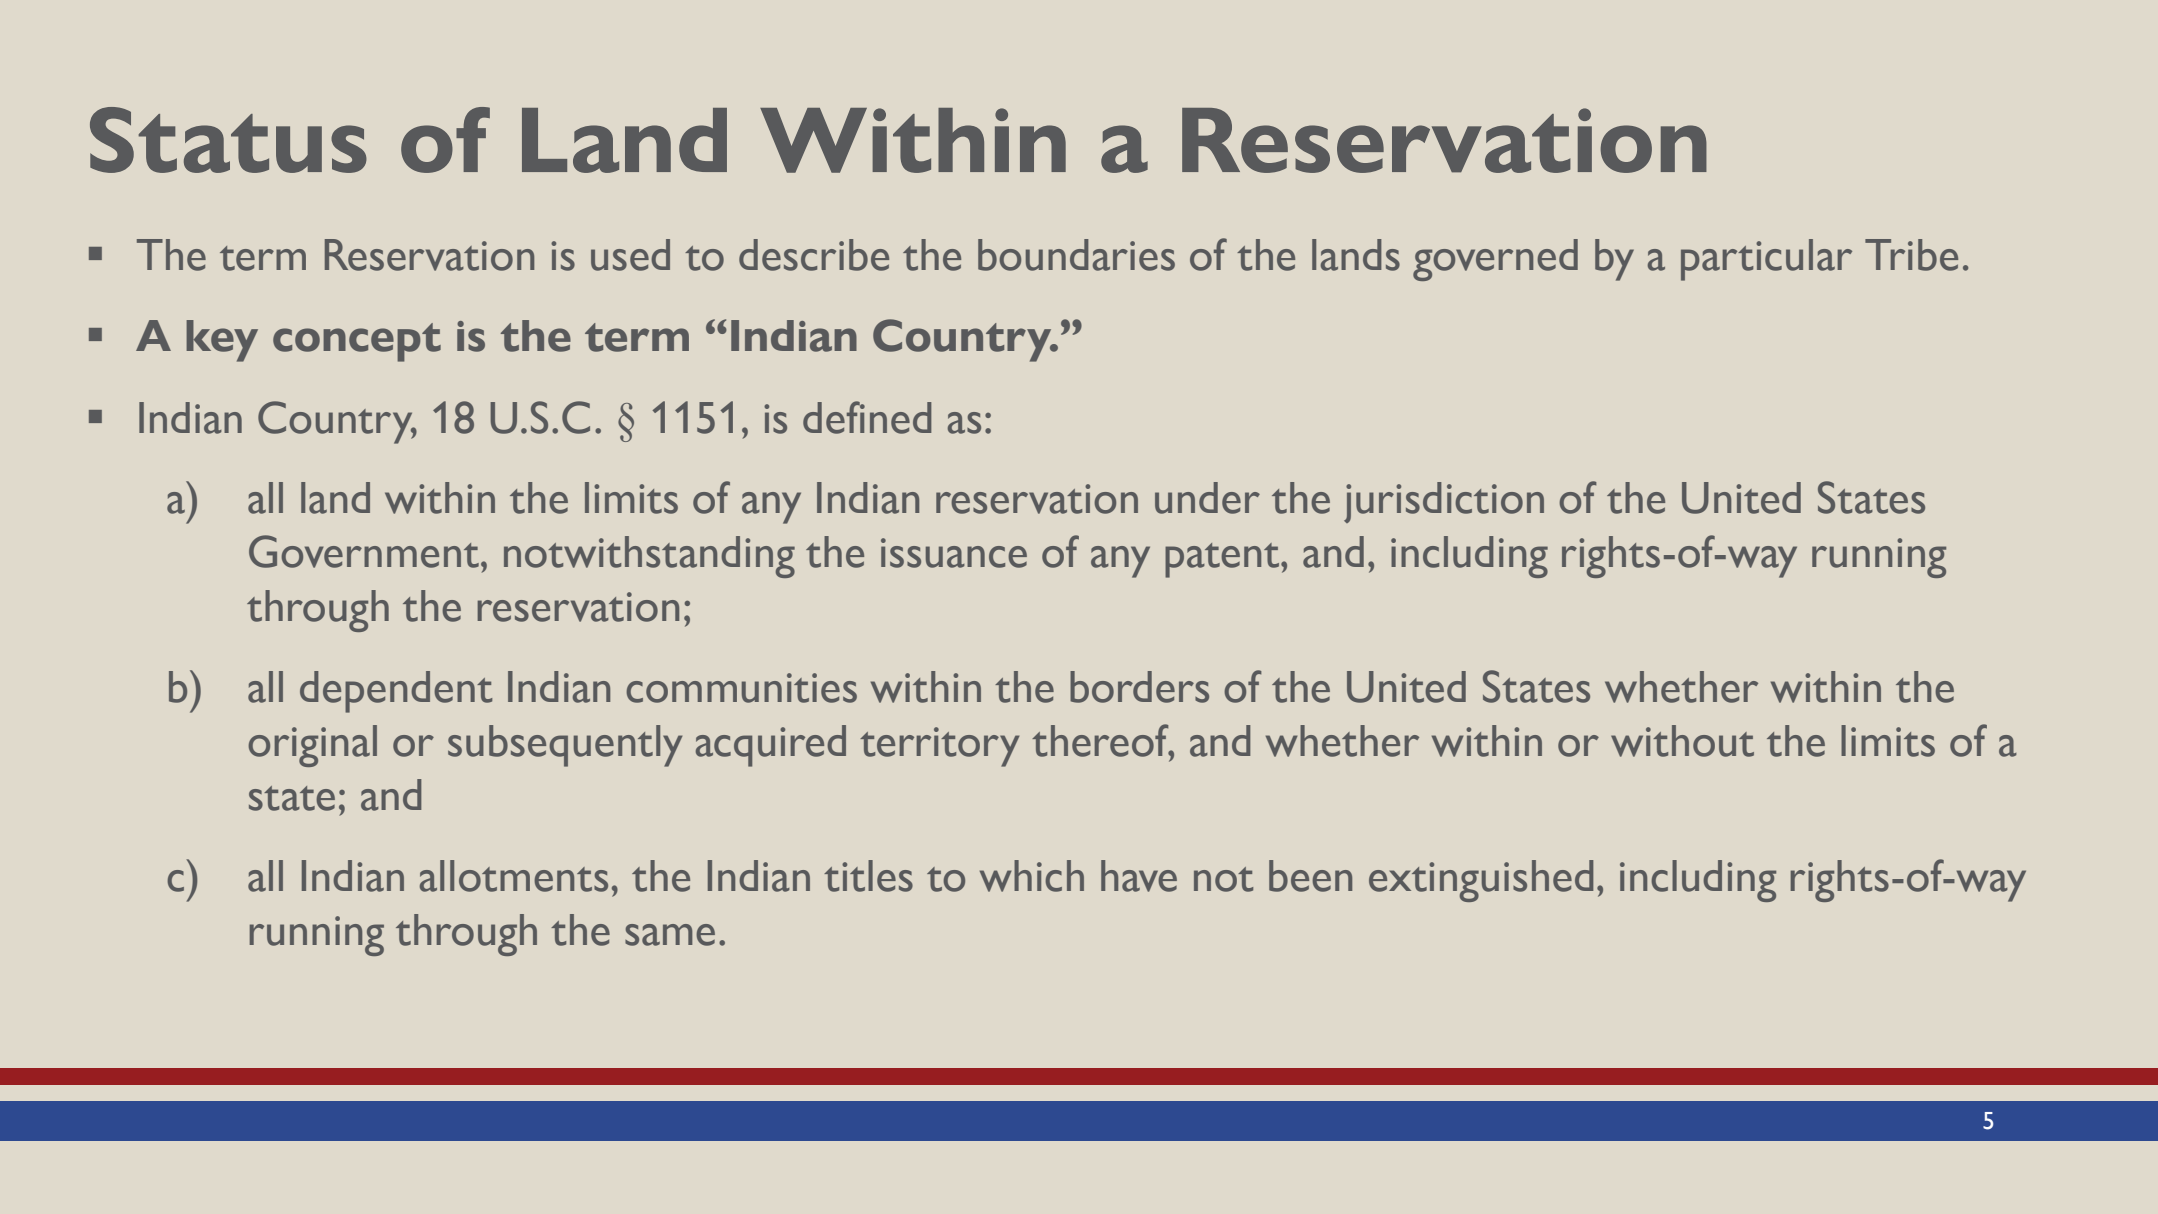  What do you see at coordinates (514, 876) in the screenshot?
I see `allotments` at bounding box center [514, 876].
